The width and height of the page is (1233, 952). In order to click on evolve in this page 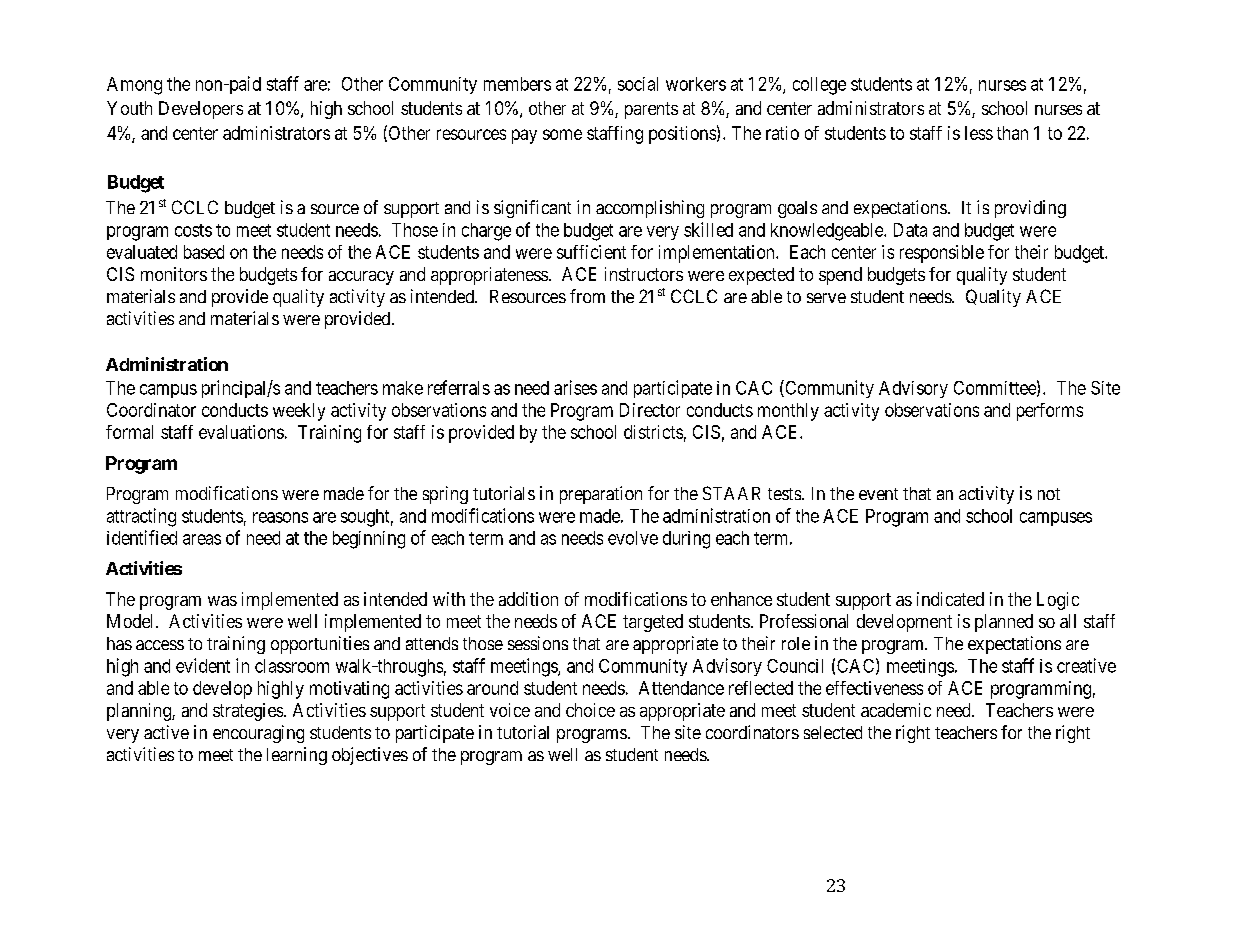, I will do `click(633, 538)`.
